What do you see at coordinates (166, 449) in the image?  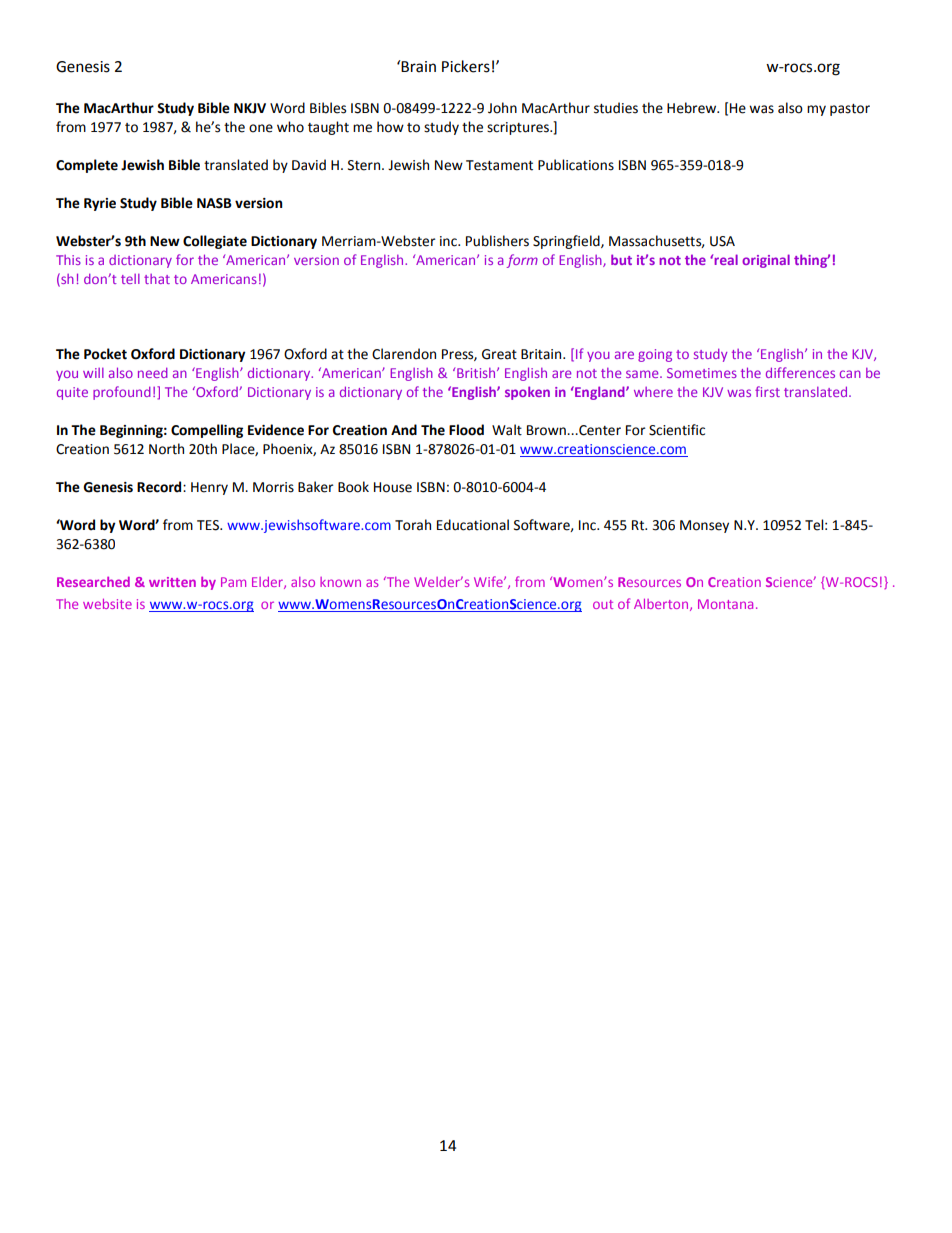 I see `North` at bounding box center [166, 449].
